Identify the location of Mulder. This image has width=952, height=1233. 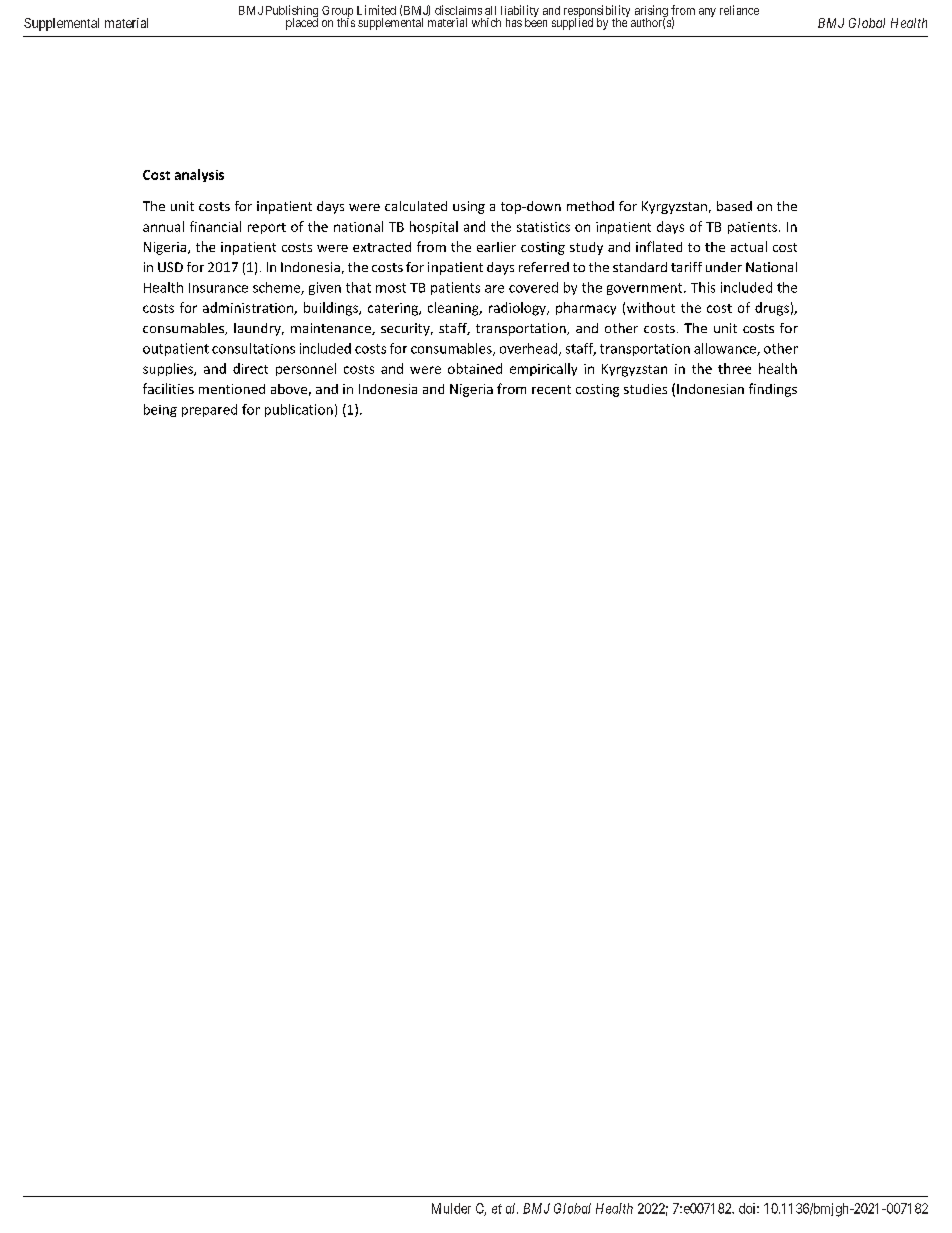
(451, 1208).
